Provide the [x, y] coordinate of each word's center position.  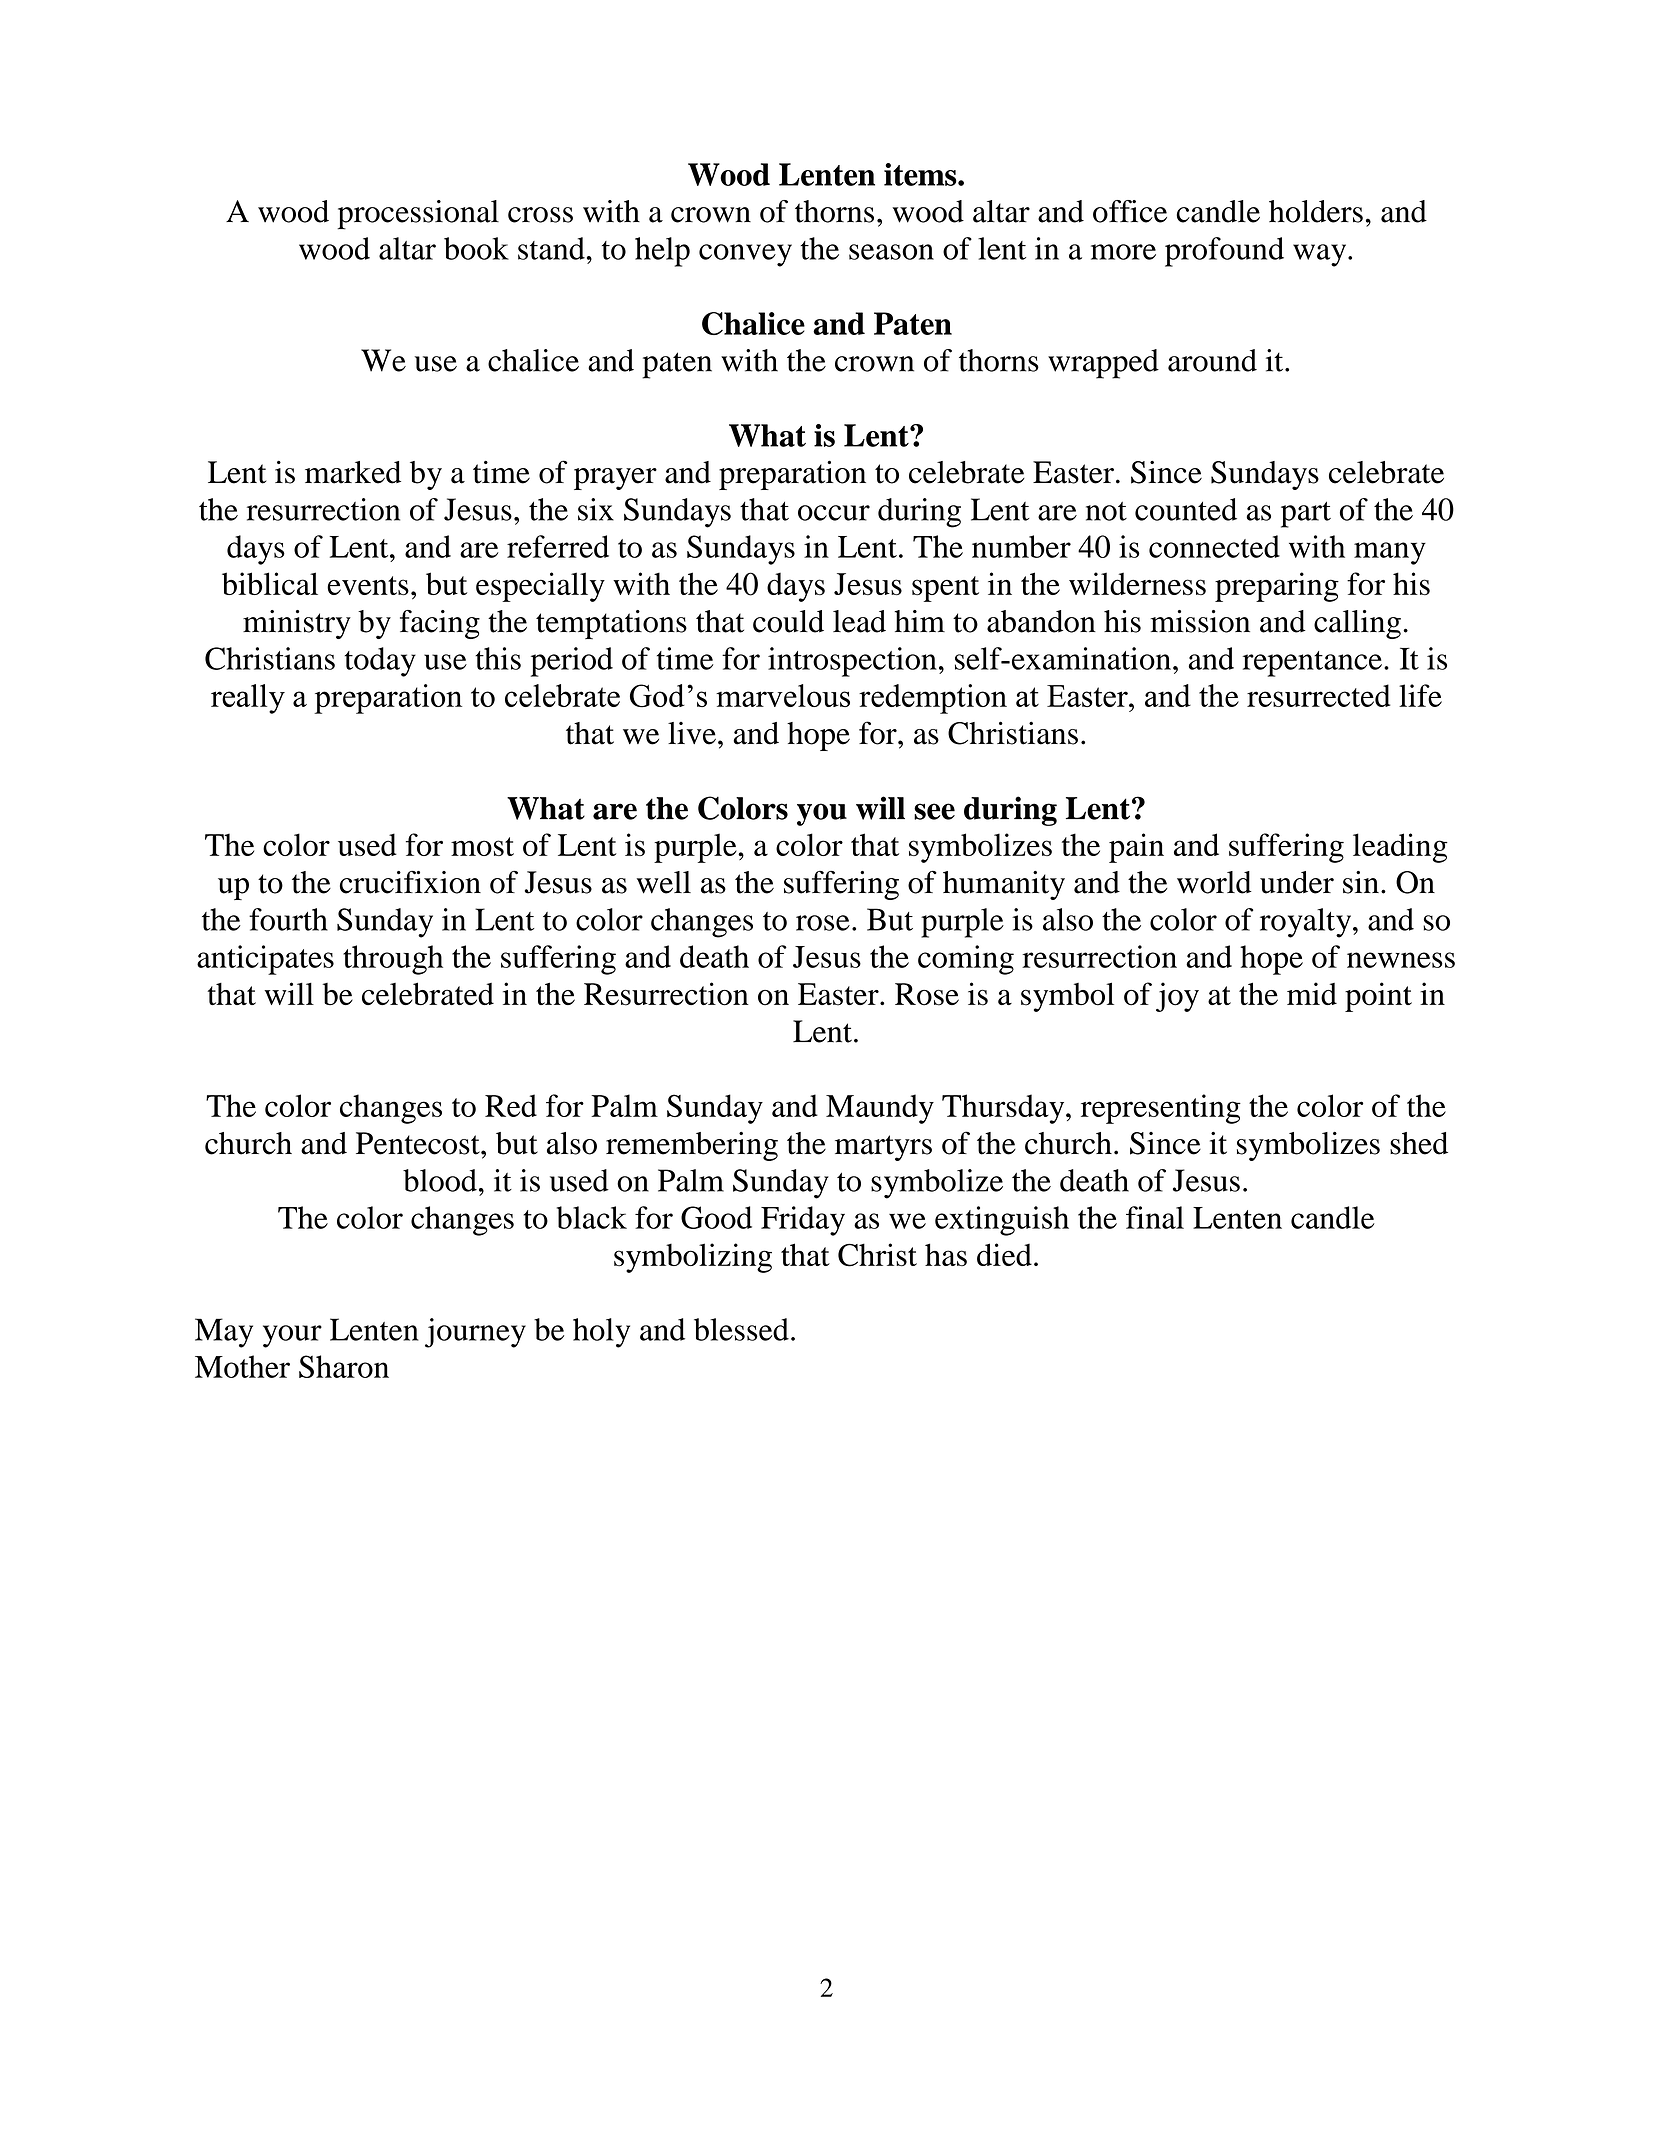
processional [418, 215]
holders [1316, 211]
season [891, 252]
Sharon [344, 1366]
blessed [741, 1329]
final [1155, 1217]
